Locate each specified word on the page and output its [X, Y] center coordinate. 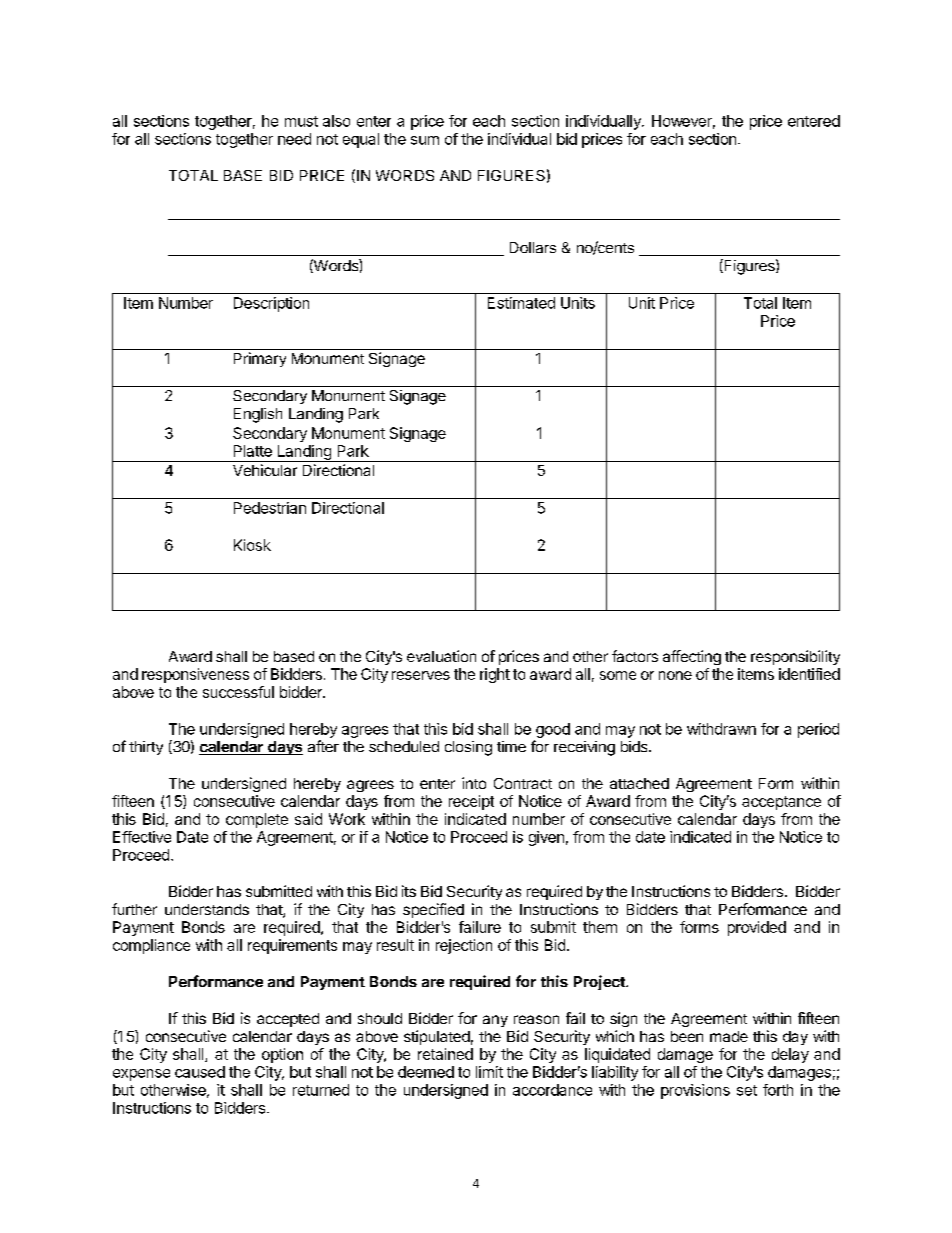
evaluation [441, 656]
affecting [692, 657]
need [294, 139]
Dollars [533, 247]
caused [200, 1072]
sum [425, 140]
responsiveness [195, 675]
